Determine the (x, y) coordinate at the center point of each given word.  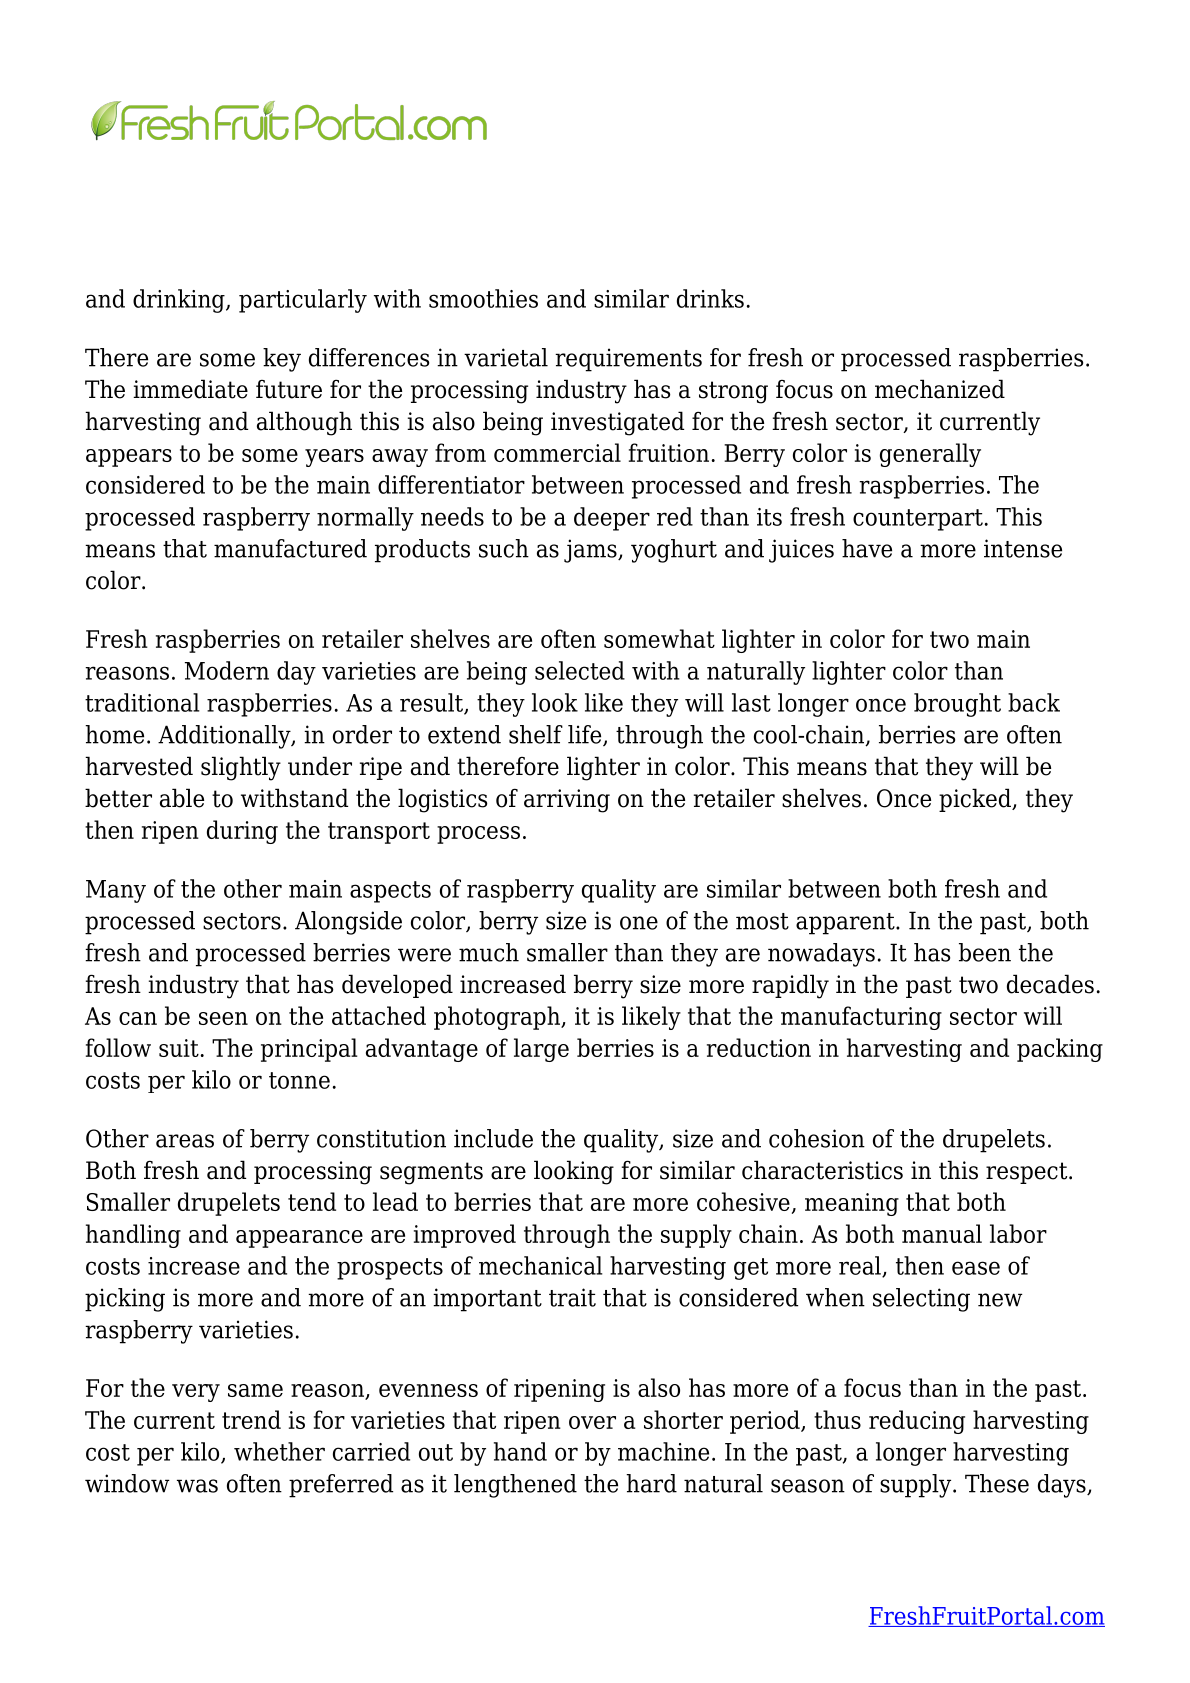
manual (942, 1233)
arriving (567, 801)
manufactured (290, 548)
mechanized (940, 389)
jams (591, 551)
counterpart (918, 520)
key (282, 360)
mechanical (541, 1265)
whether (279, 1451)
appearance (299, 1239)
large (541, 1050)
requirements (628, 360)
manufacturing (861, 1018)
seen (223, 1018)
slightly (241, 768)
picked (976, 800)
